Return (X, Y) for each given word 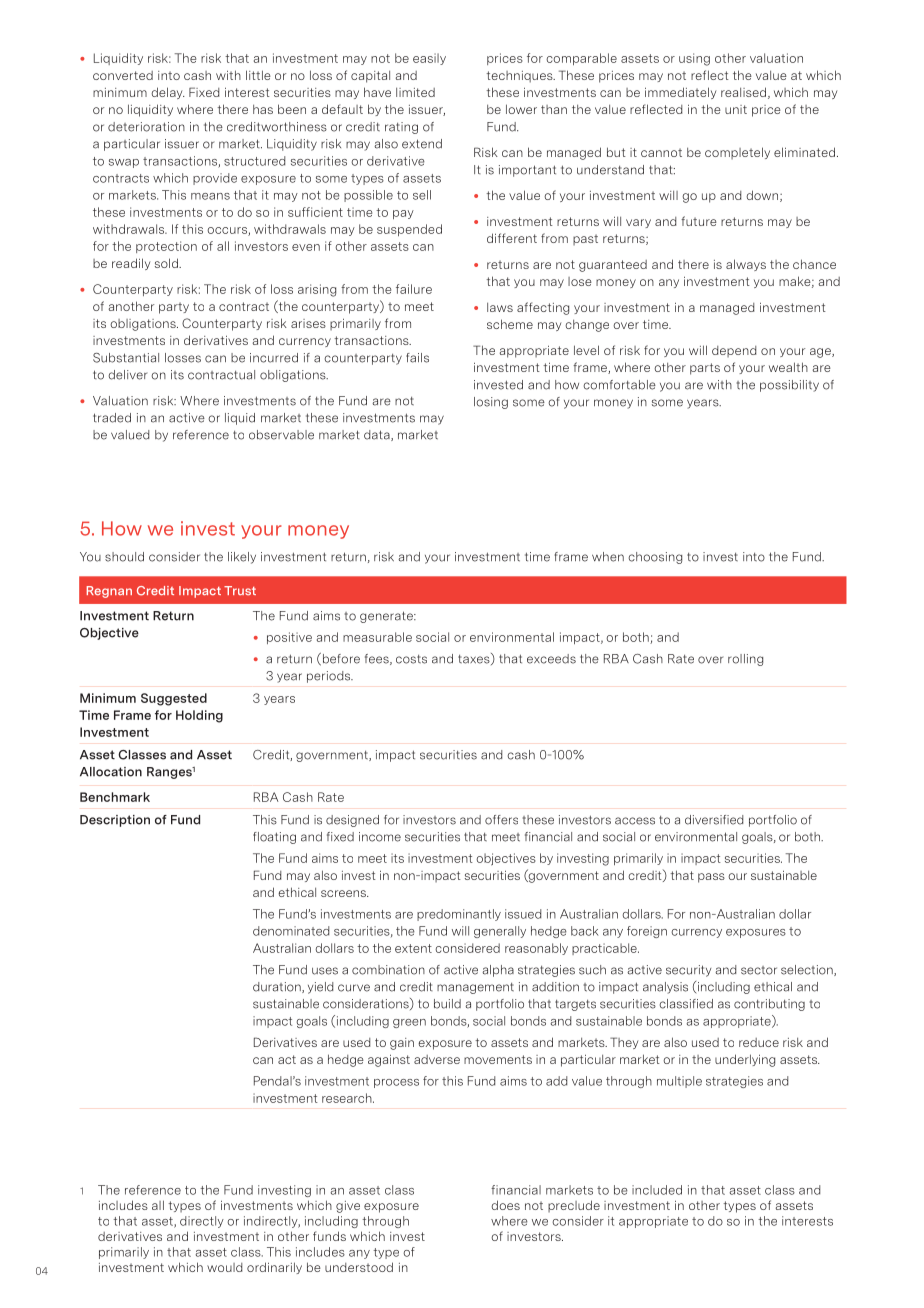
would (224, 1267)
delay (168, 93)
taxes (475, 659)
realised (743, 92)
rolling (745, 660)
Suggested (174, 699)
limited (415, 92)
